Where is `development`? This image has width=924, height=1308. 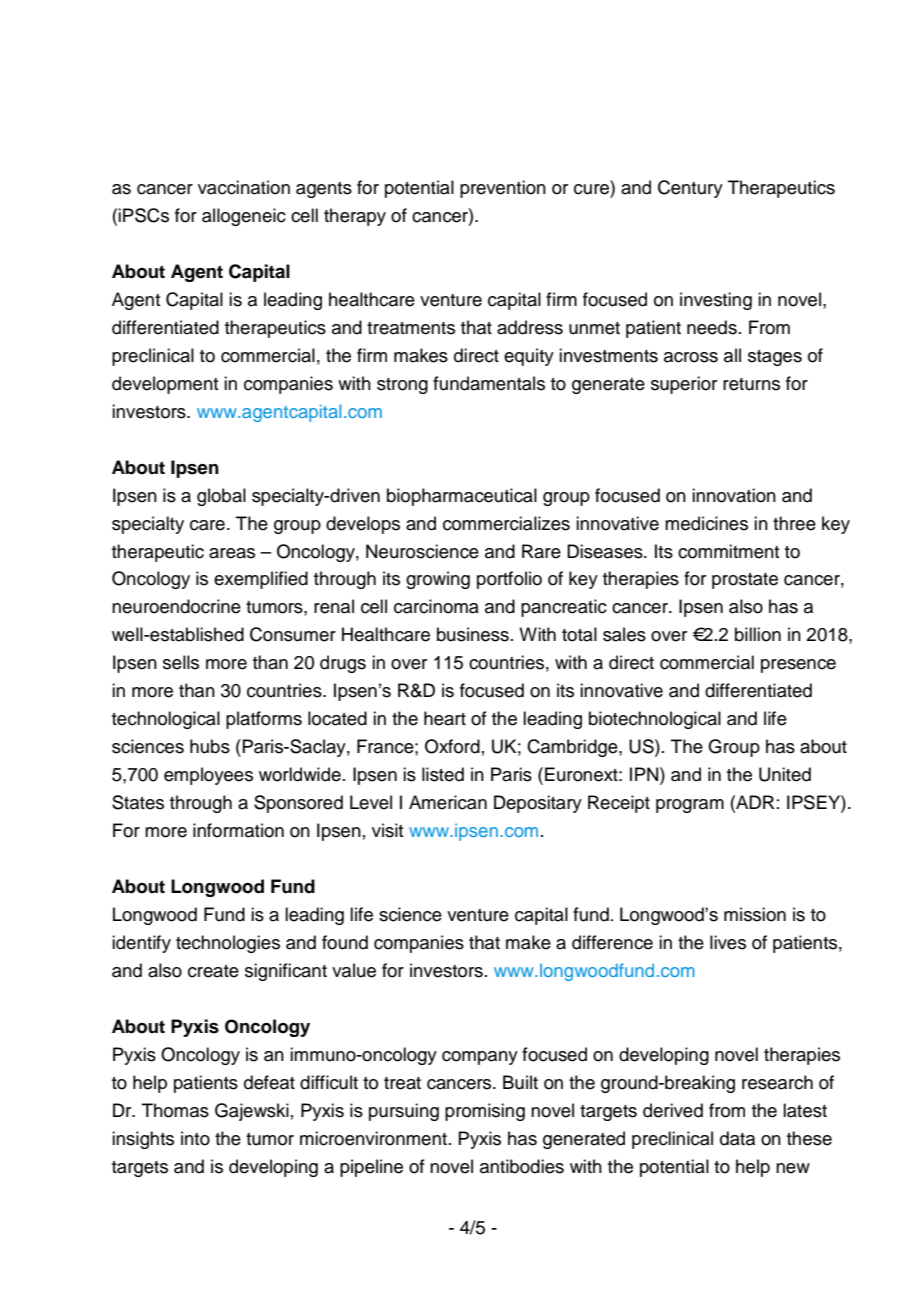 development is located at coordinates (165, 385).
